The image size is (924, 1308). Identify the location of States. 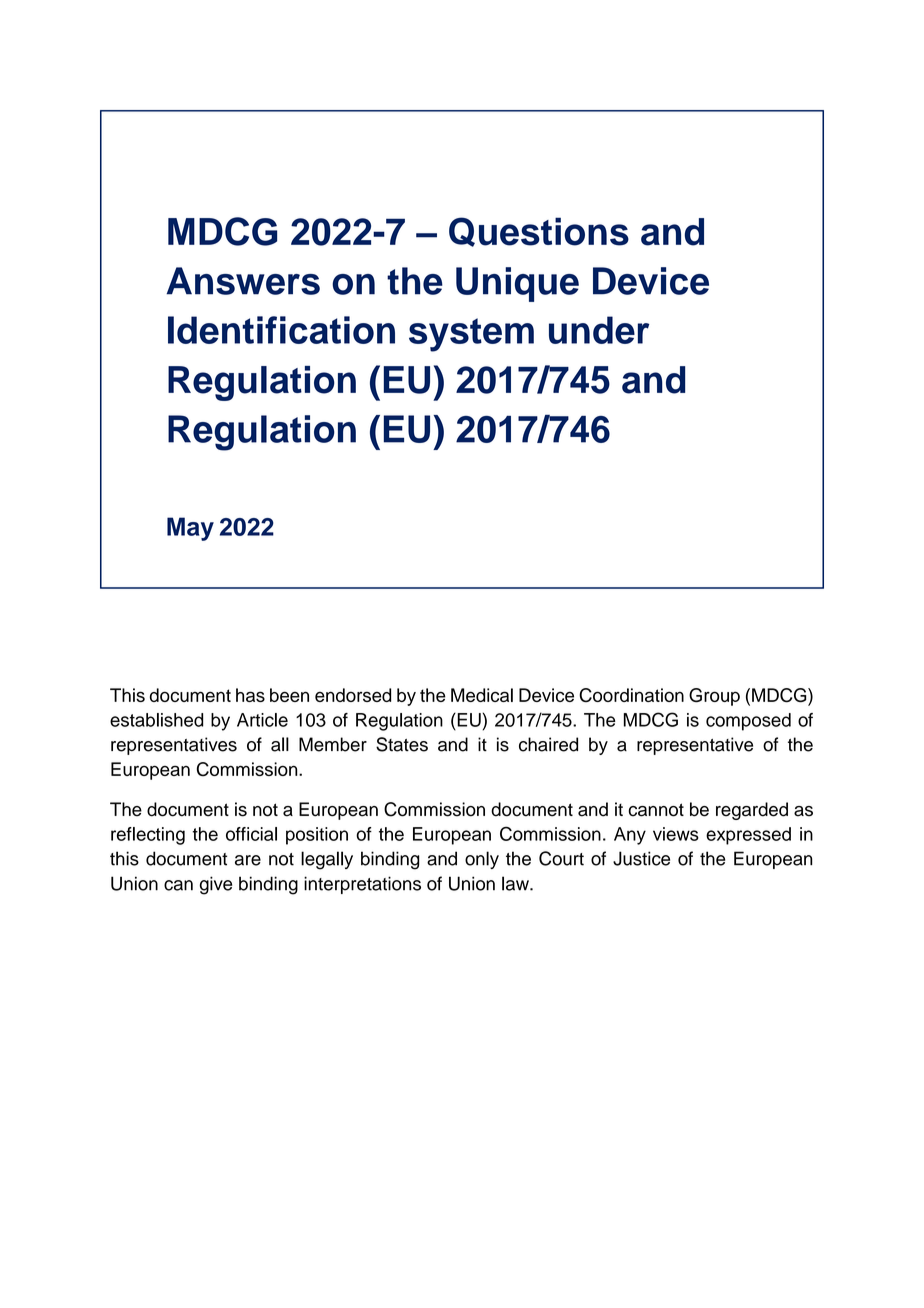
(402, 744).
